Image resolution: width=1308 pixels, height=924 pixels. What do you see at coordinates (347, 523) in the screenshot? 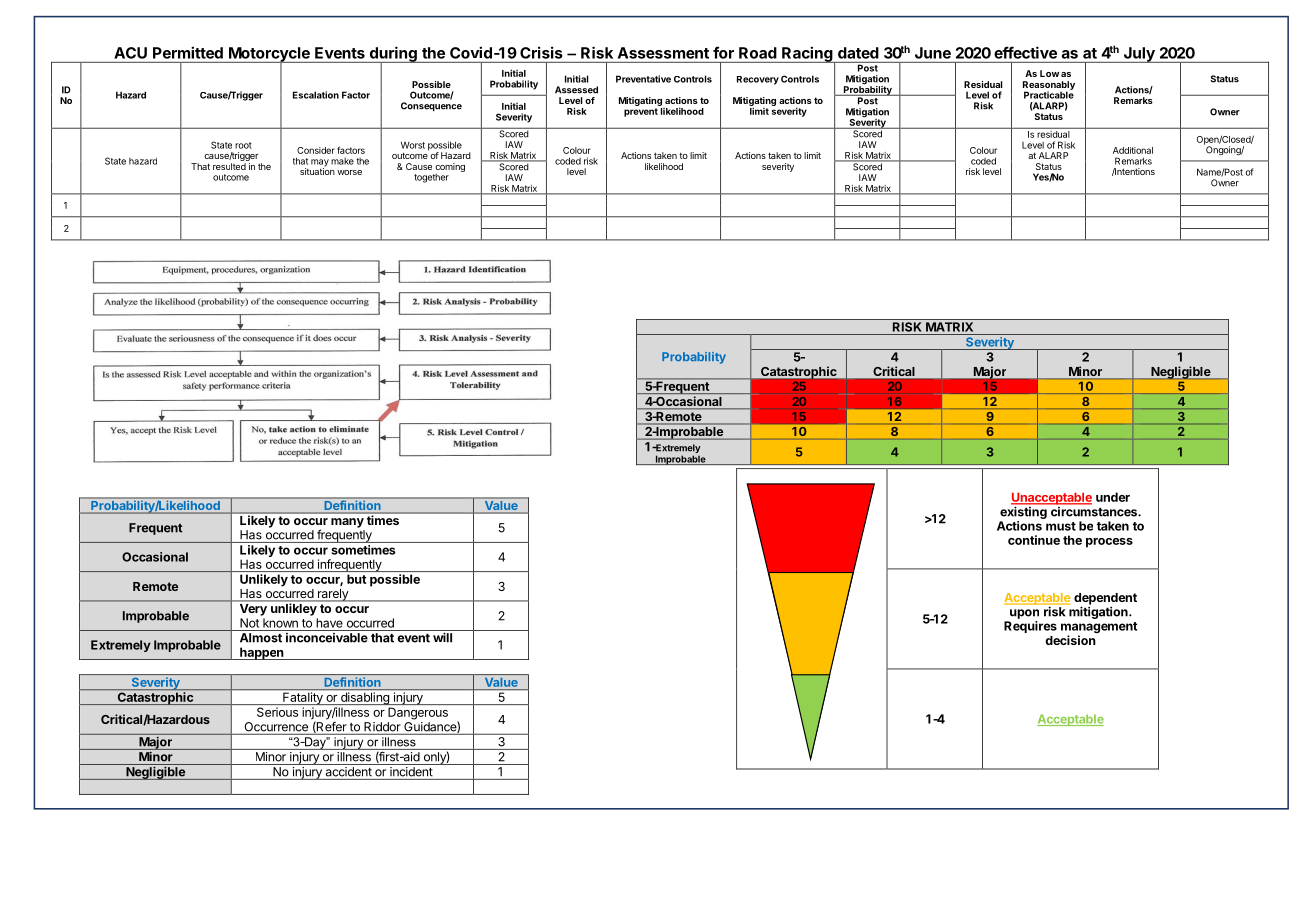
I see `many` at bounding box center [347, 523].
